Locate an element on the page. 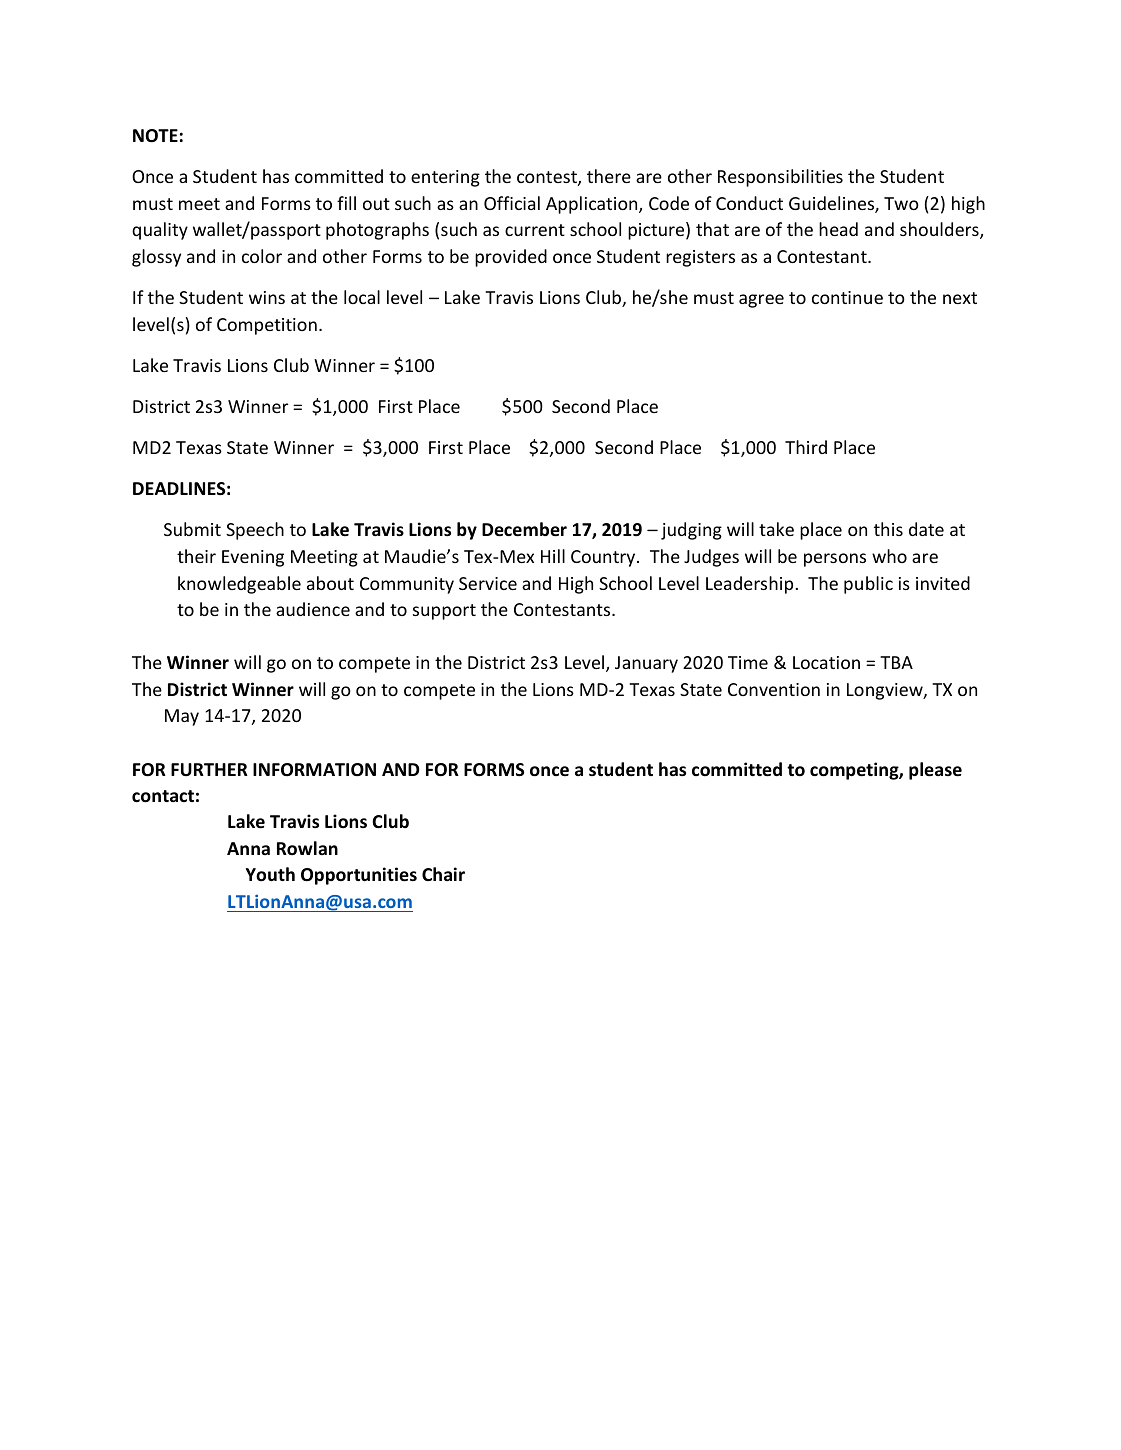 This document has width=1121, height=1450. Chair is located at coordinates (443, 874).
